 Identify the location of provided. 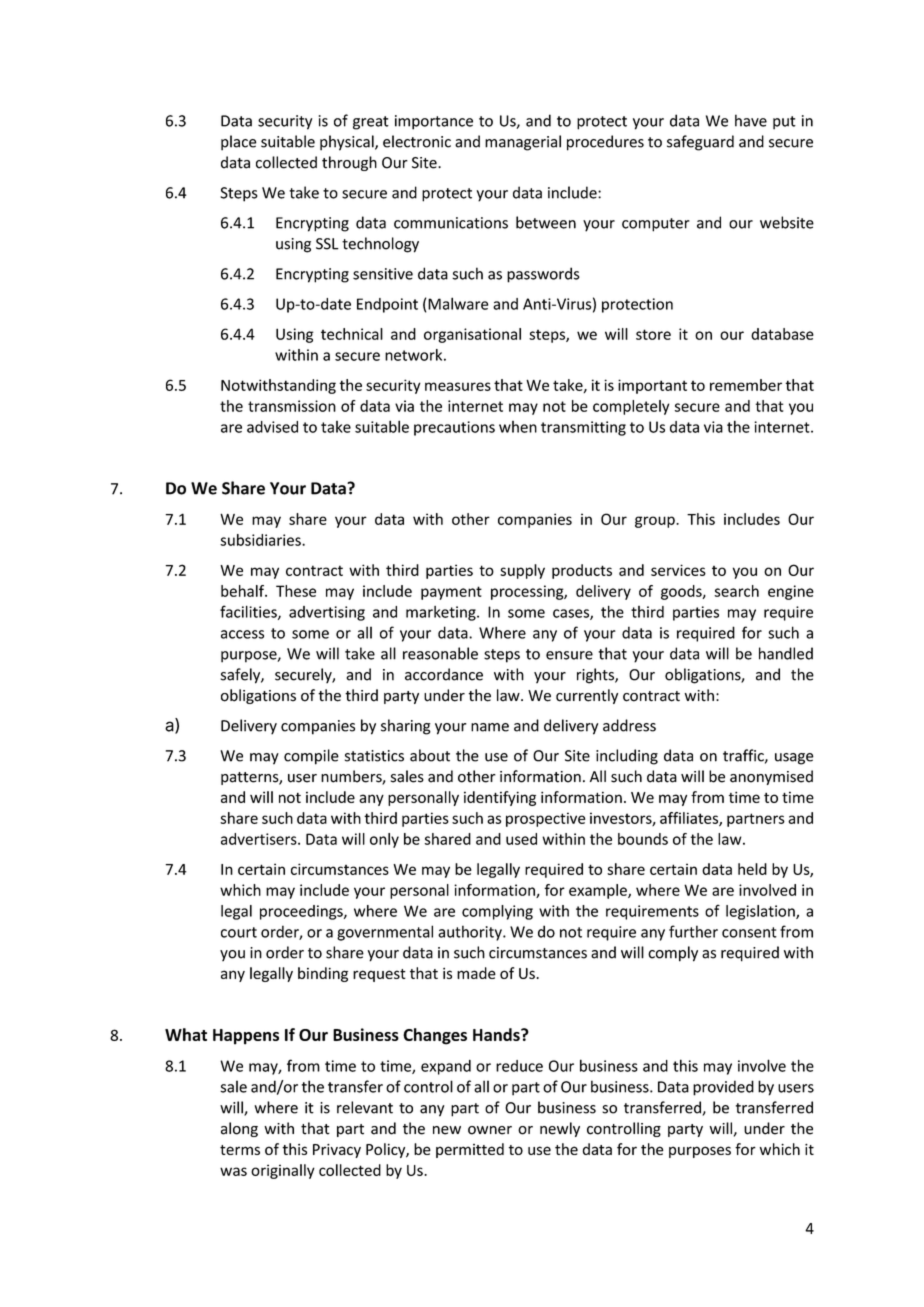
(723, 1088).
